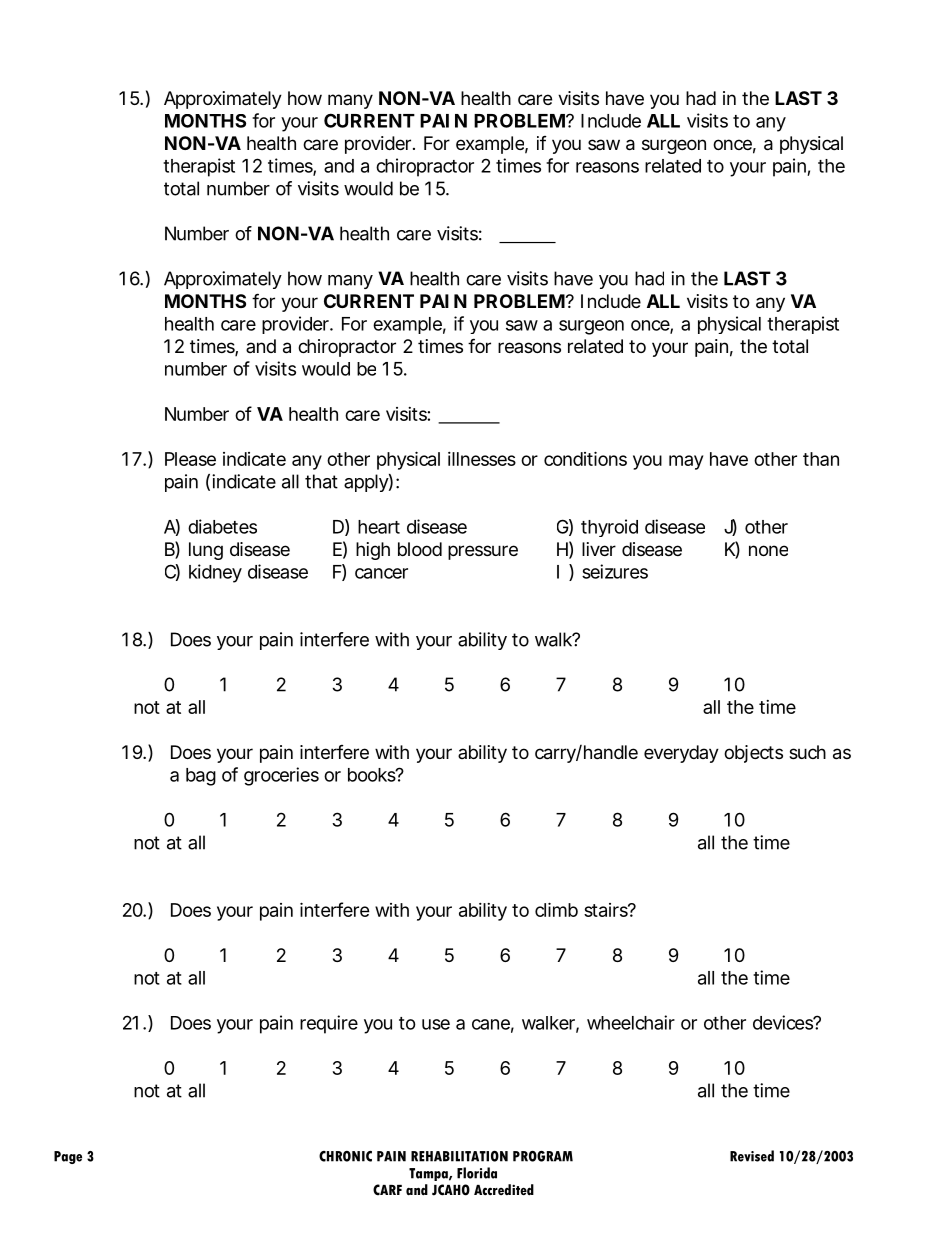  Describe the element at coordinates (459, 1156) in the document. I see `REHABILITATION` at that location.
